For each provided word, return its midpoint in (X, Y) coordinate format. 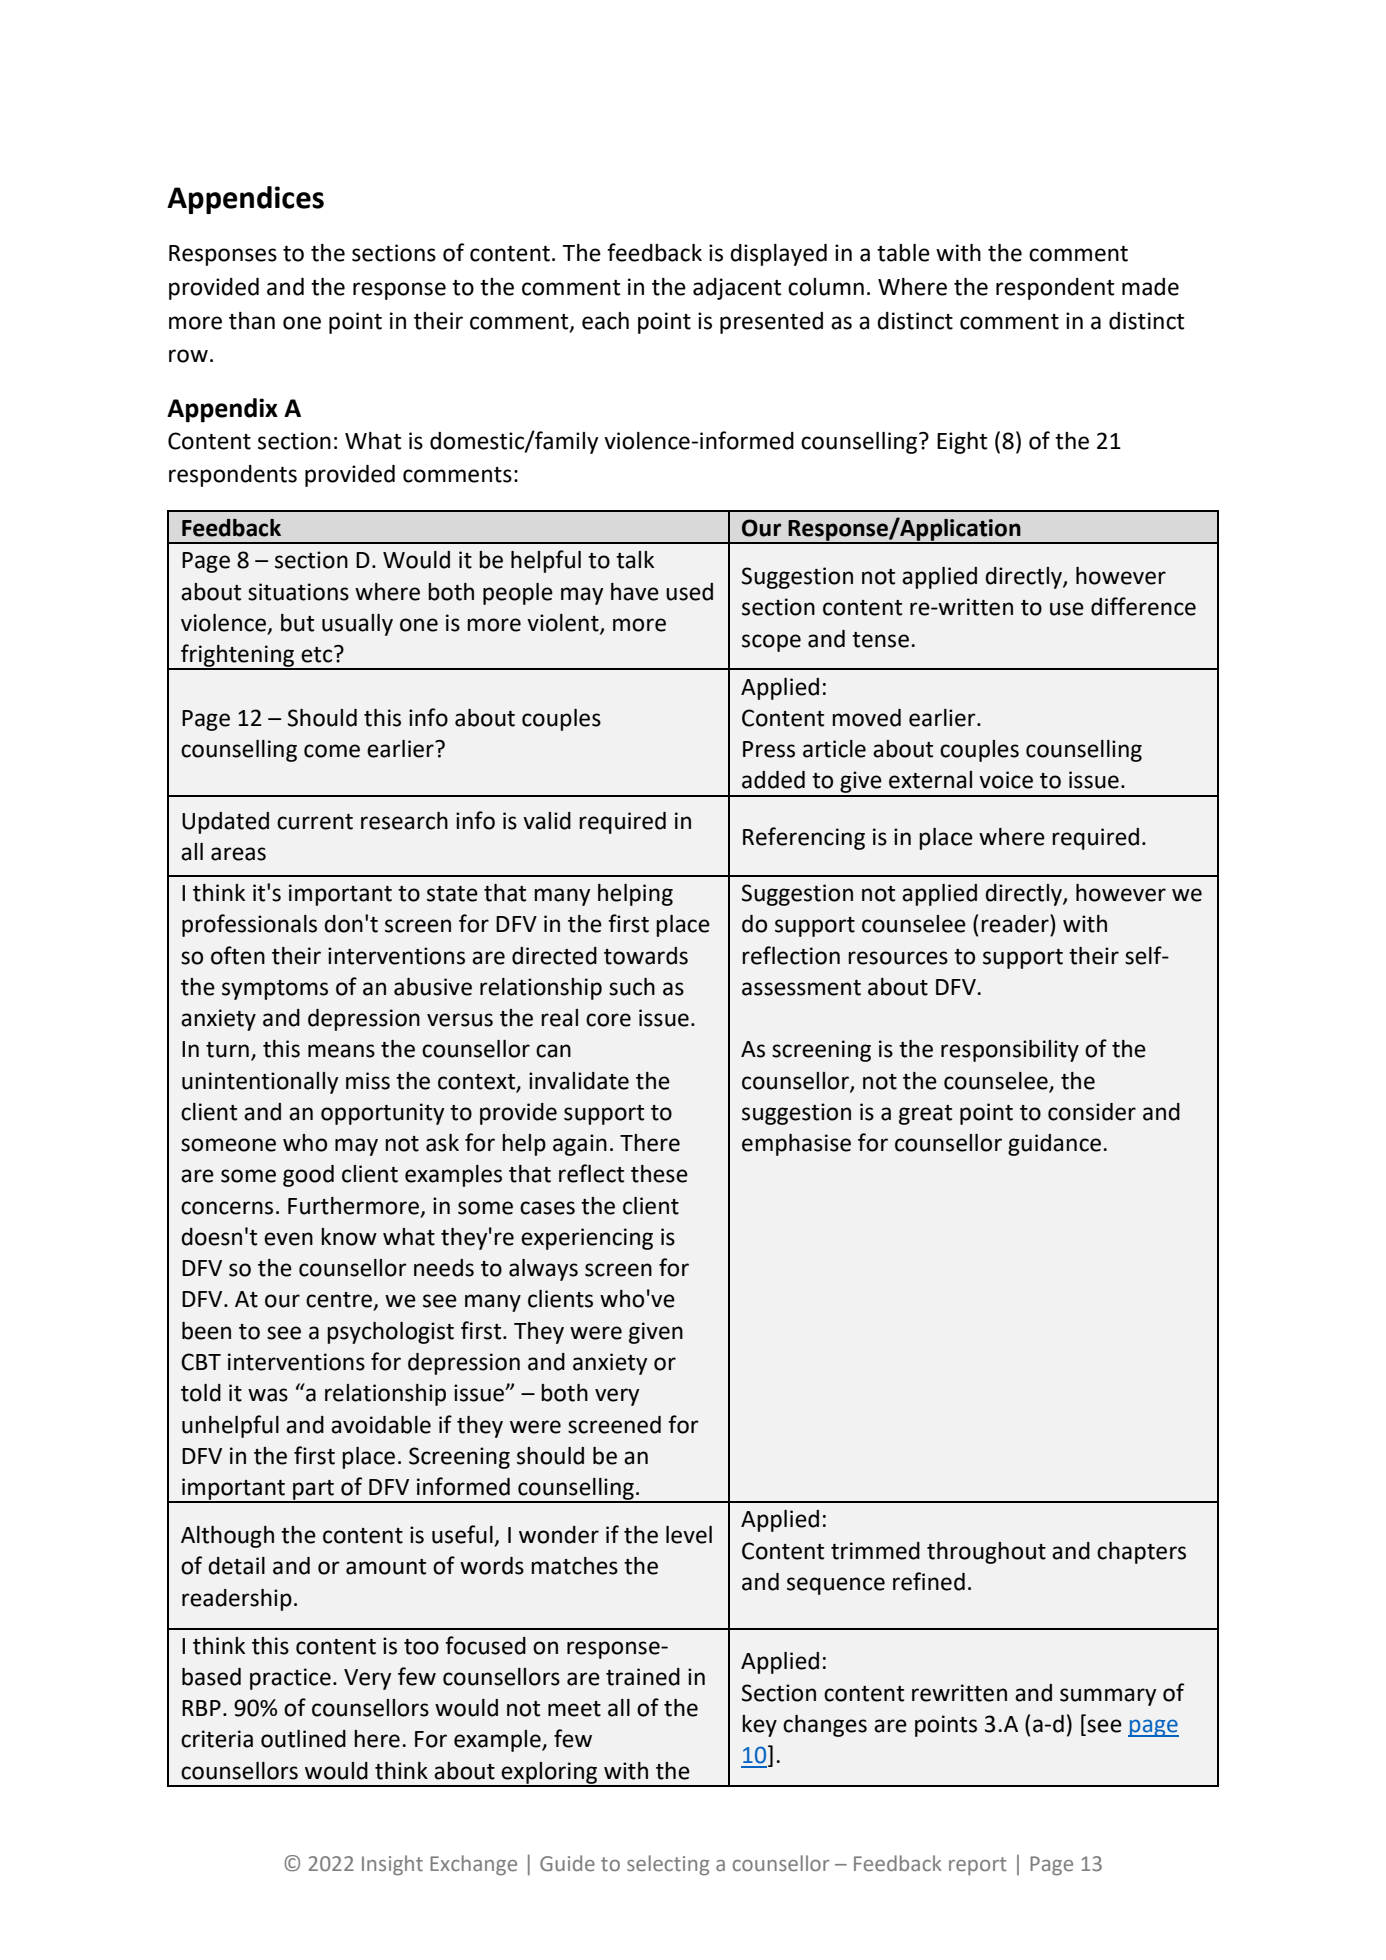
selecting (668, 1865)
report (978, 1866)
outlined (303, 1739)
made (1150, 287)
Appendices (245, 200)
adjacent (737, 289)
